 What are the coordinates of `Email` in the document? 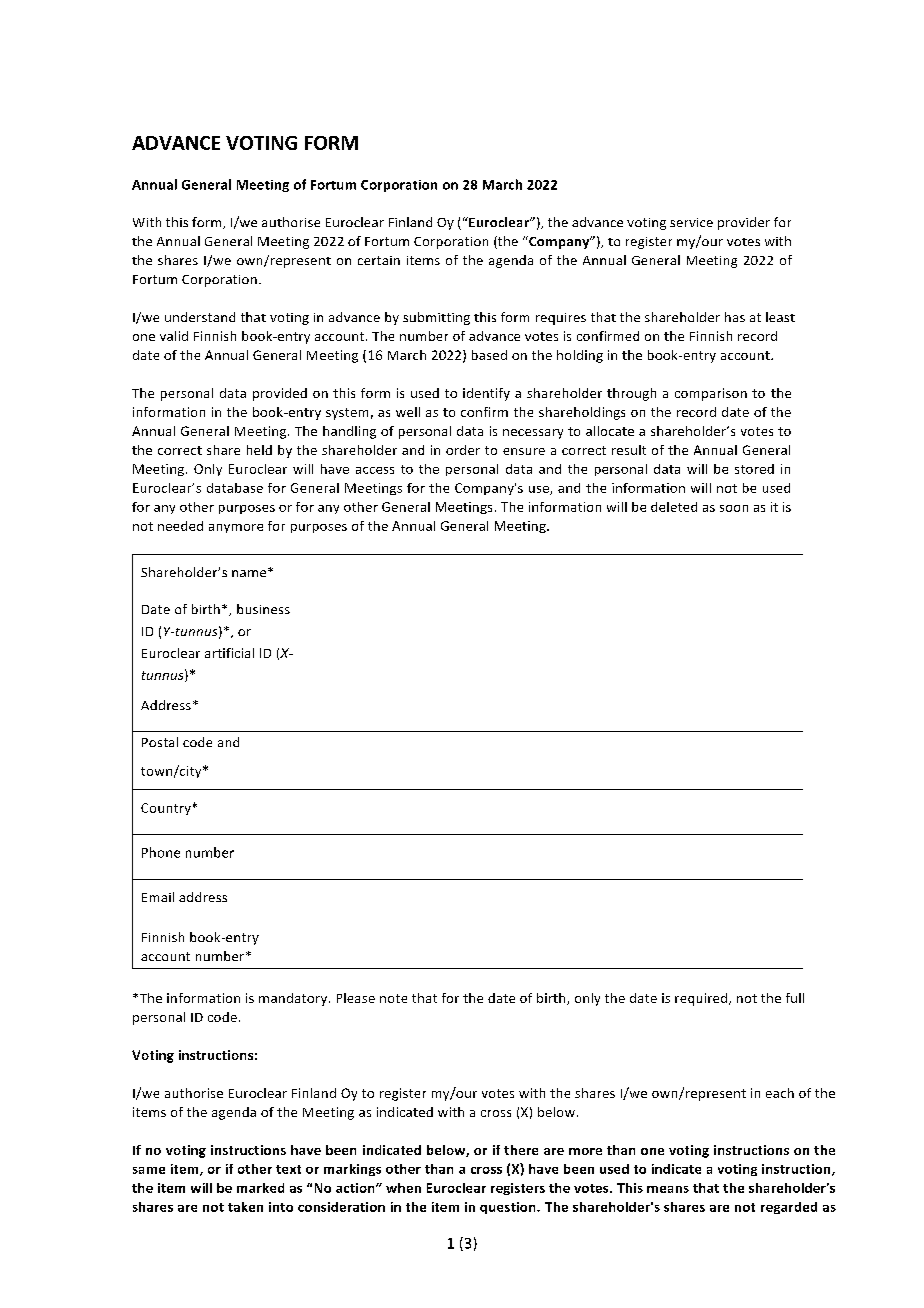 It's located at (158, 897).
